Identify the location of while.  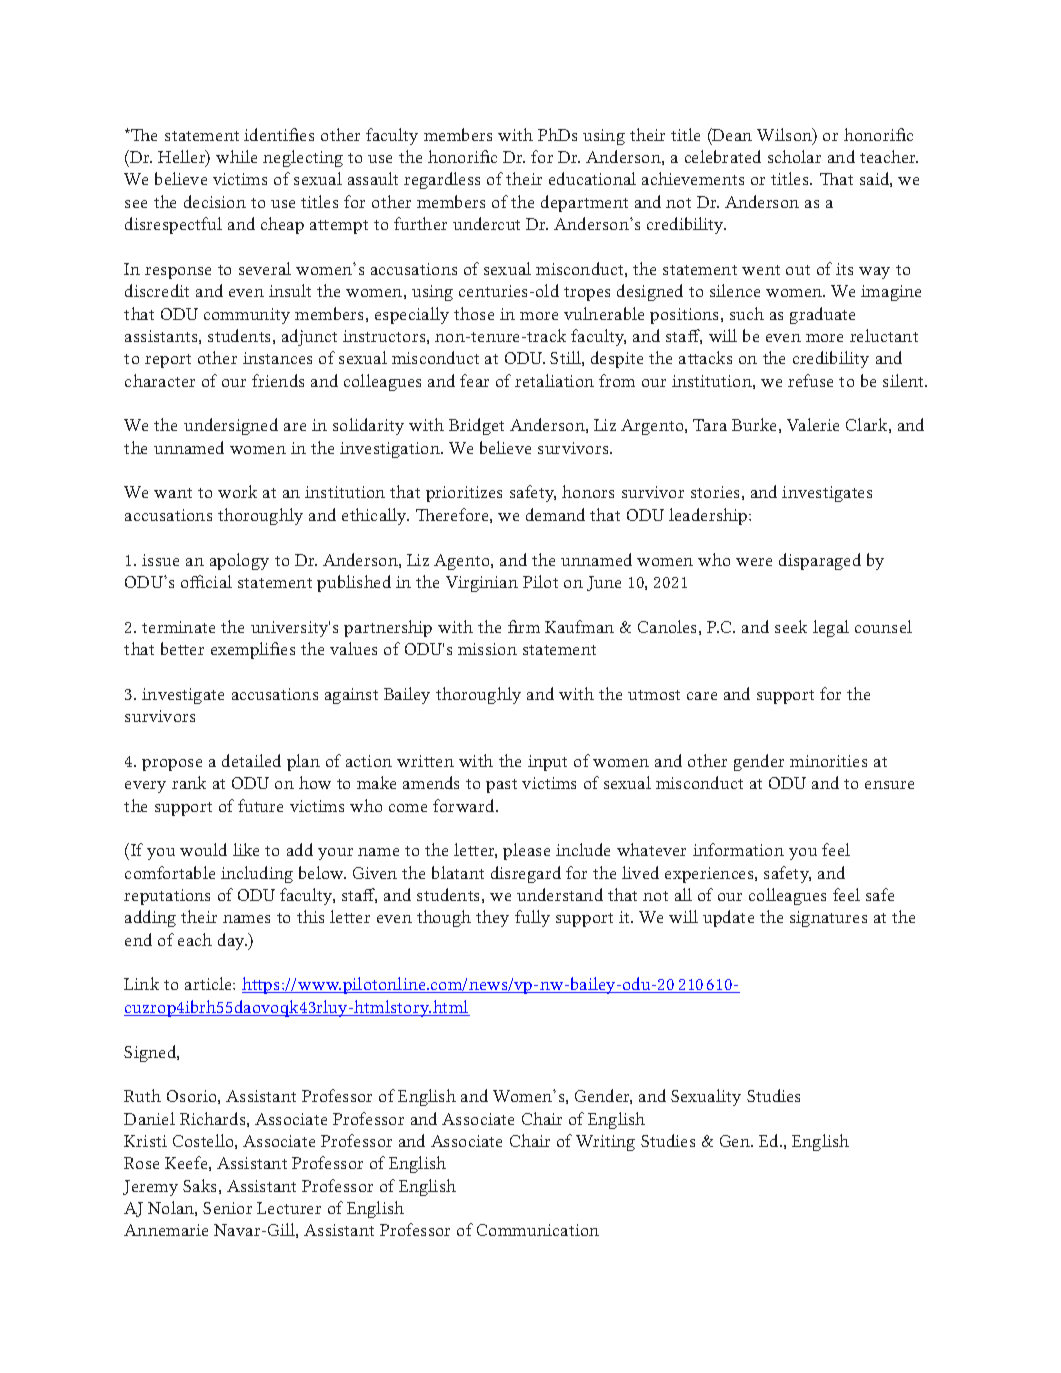
(236, 156).
